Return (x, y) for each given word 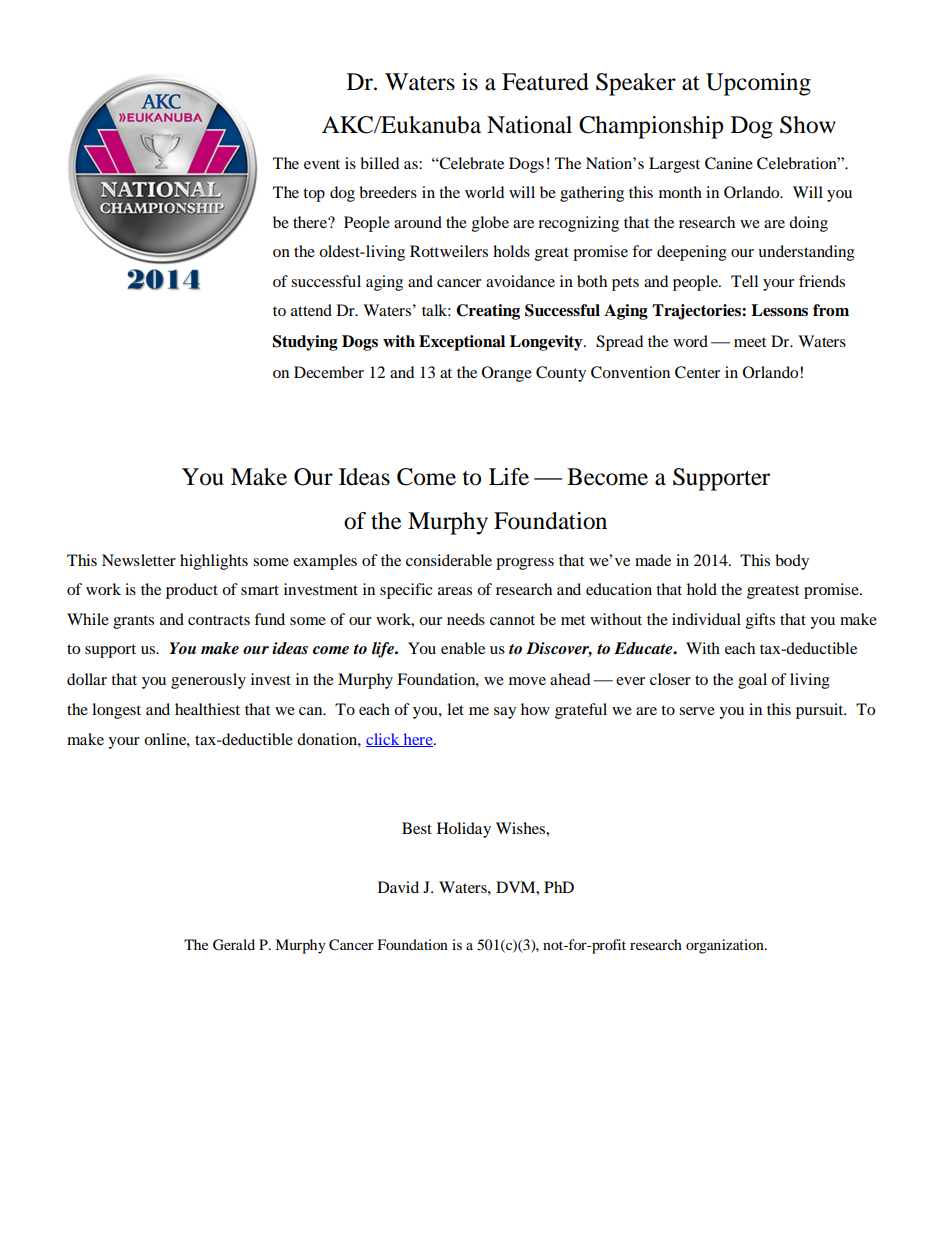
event (322, 164)
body (792, 562)
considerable (449, 560)
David (398, 887)
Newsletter (139, 560)
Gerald (234, 945)
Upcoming (758, 84)
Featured (545, 82)
